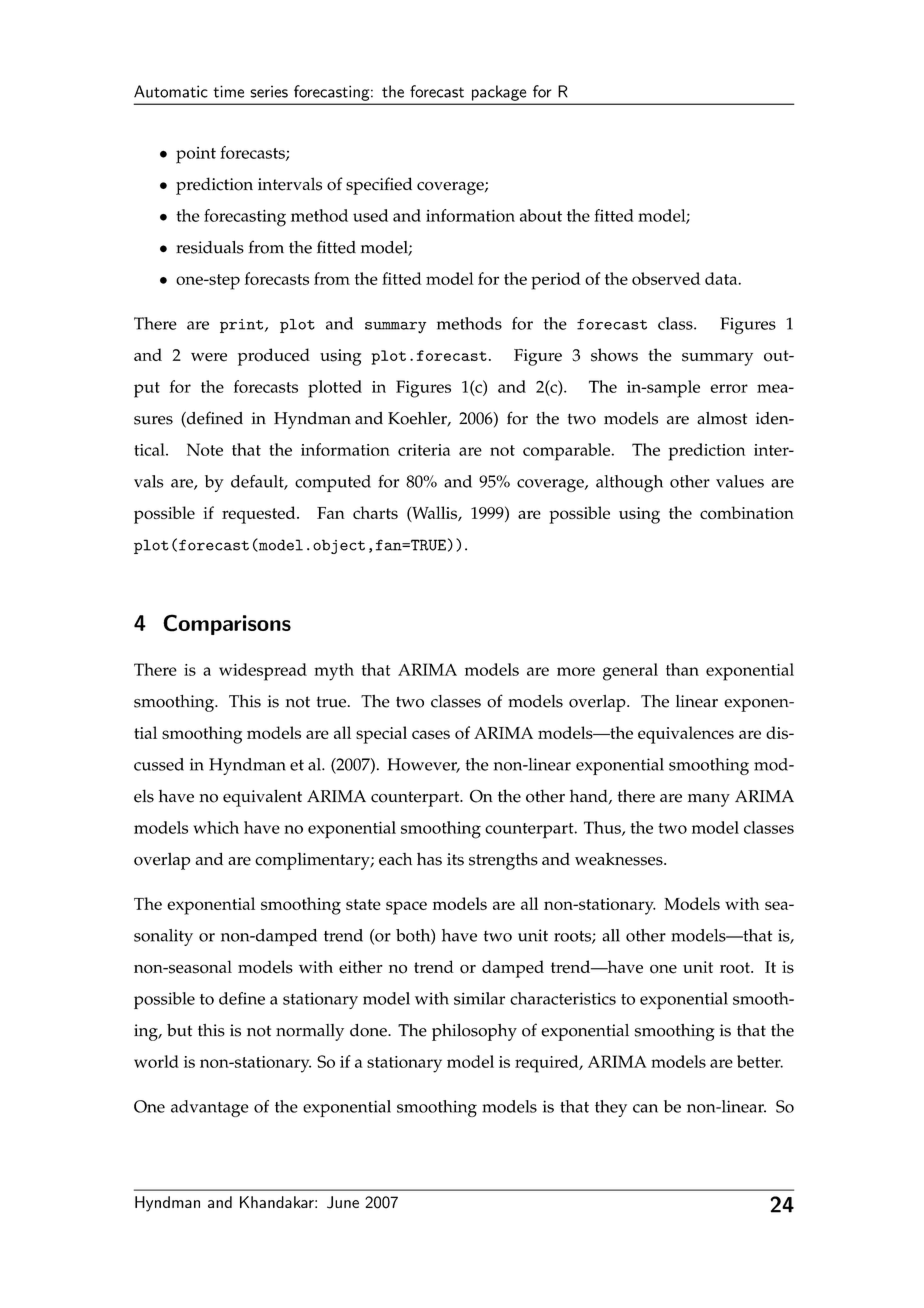  Describe the element at coordinates (343, 1202) in the screenshot. I see `June` at that location.
